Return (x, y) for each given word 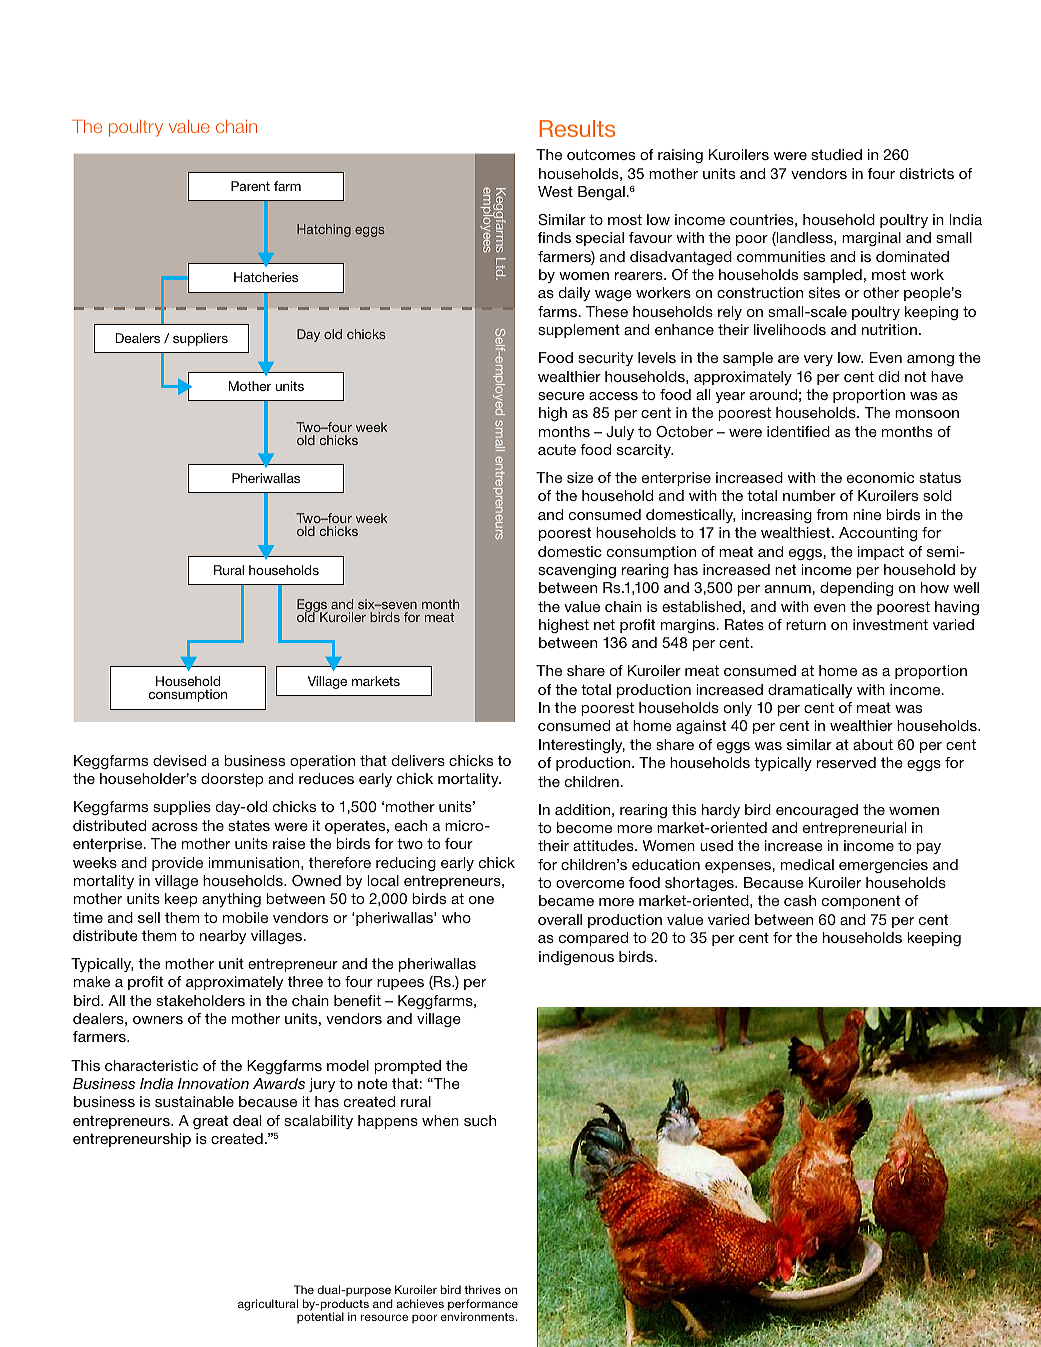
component (861, 902)
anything (231, 900)
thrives (482, 1289)
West (555, 191)
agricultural (268, 1305)
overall (560, 919)
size (580, 477)
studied (836, 154)
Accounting (878, 534)
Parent (250, 186)
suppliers (200, 339)
